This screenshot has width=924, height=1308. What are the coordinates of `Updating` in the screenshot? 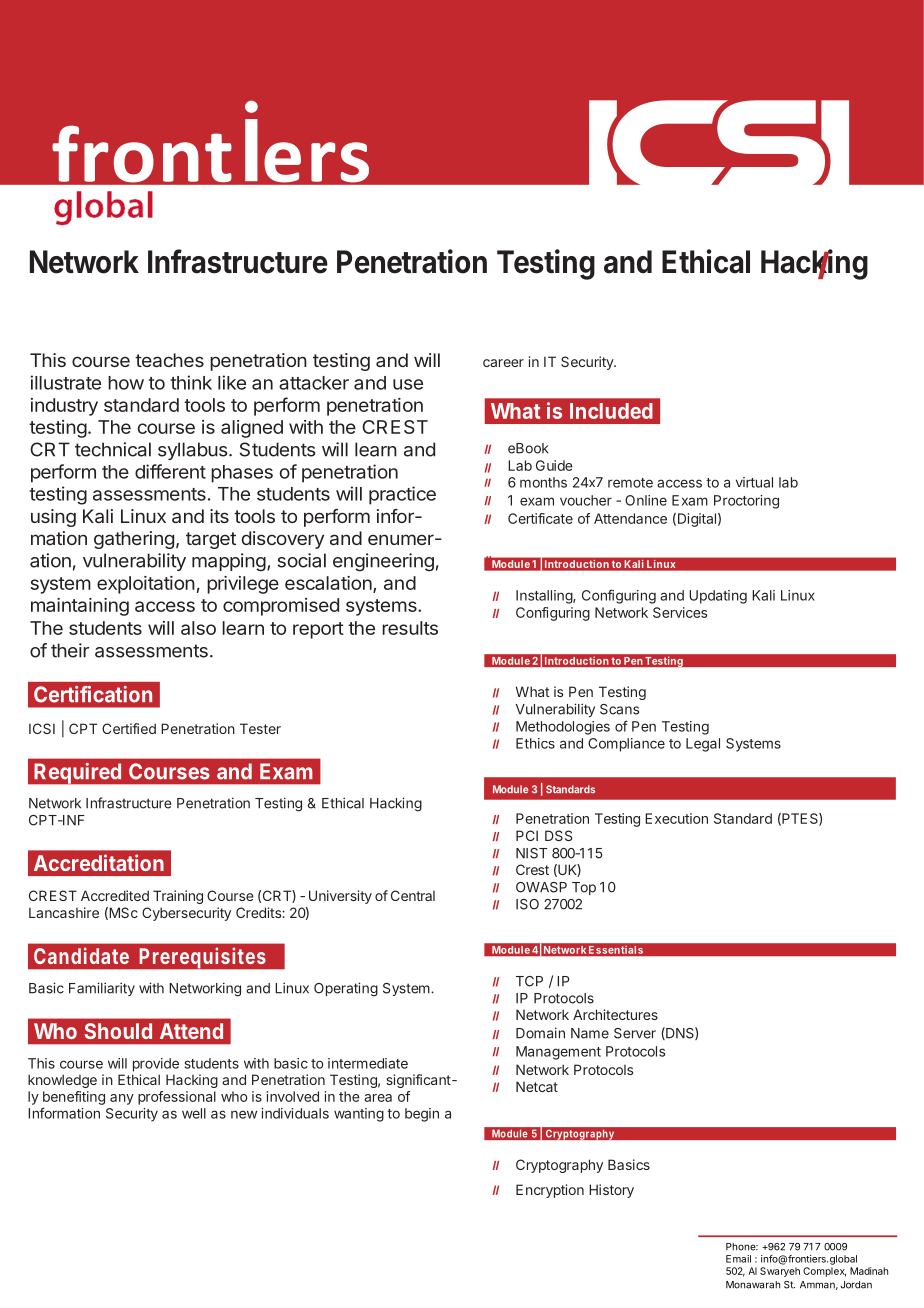 It's located at (718, 597).
